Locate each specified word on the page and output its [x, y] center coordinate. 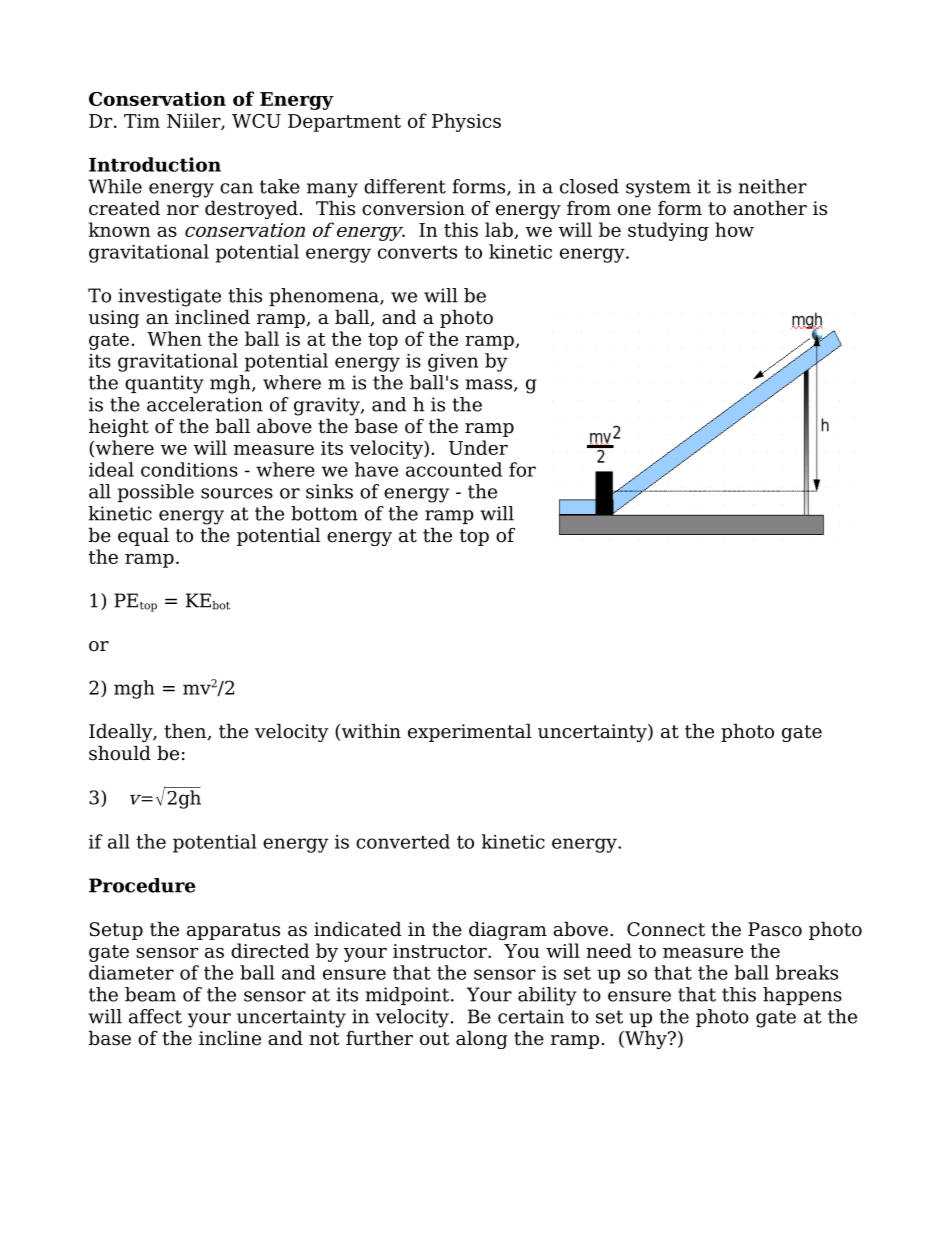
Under [478, 447]
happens [802, 996]
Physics [466, 122]
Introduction [155, 164]
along [482, 1039]
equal [143, 536]
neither [773, 186]
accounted [454, 469]
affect [155, 1016]
